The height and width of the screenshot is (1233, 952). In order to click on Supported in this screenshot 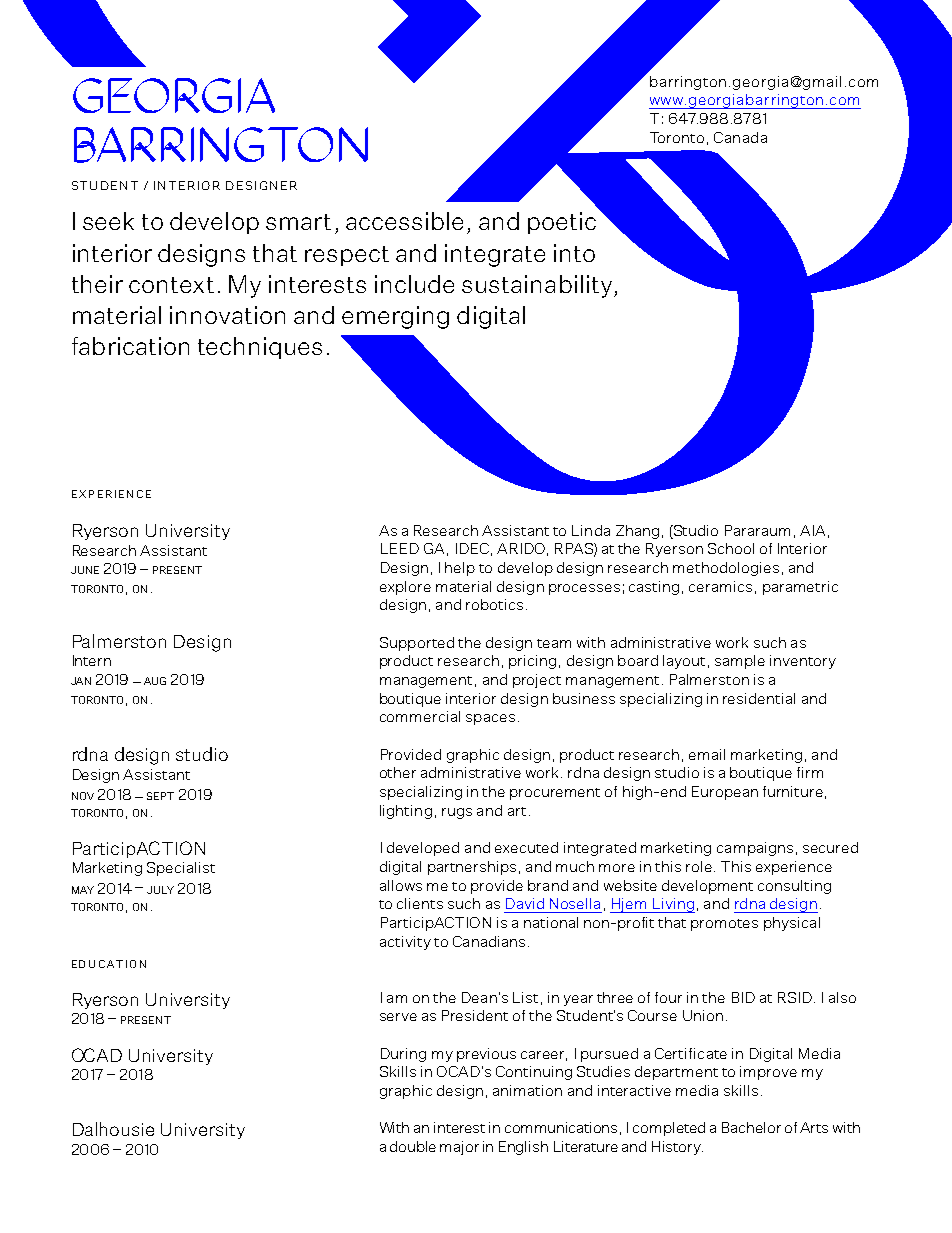, I will do `click(417, 644)`.
